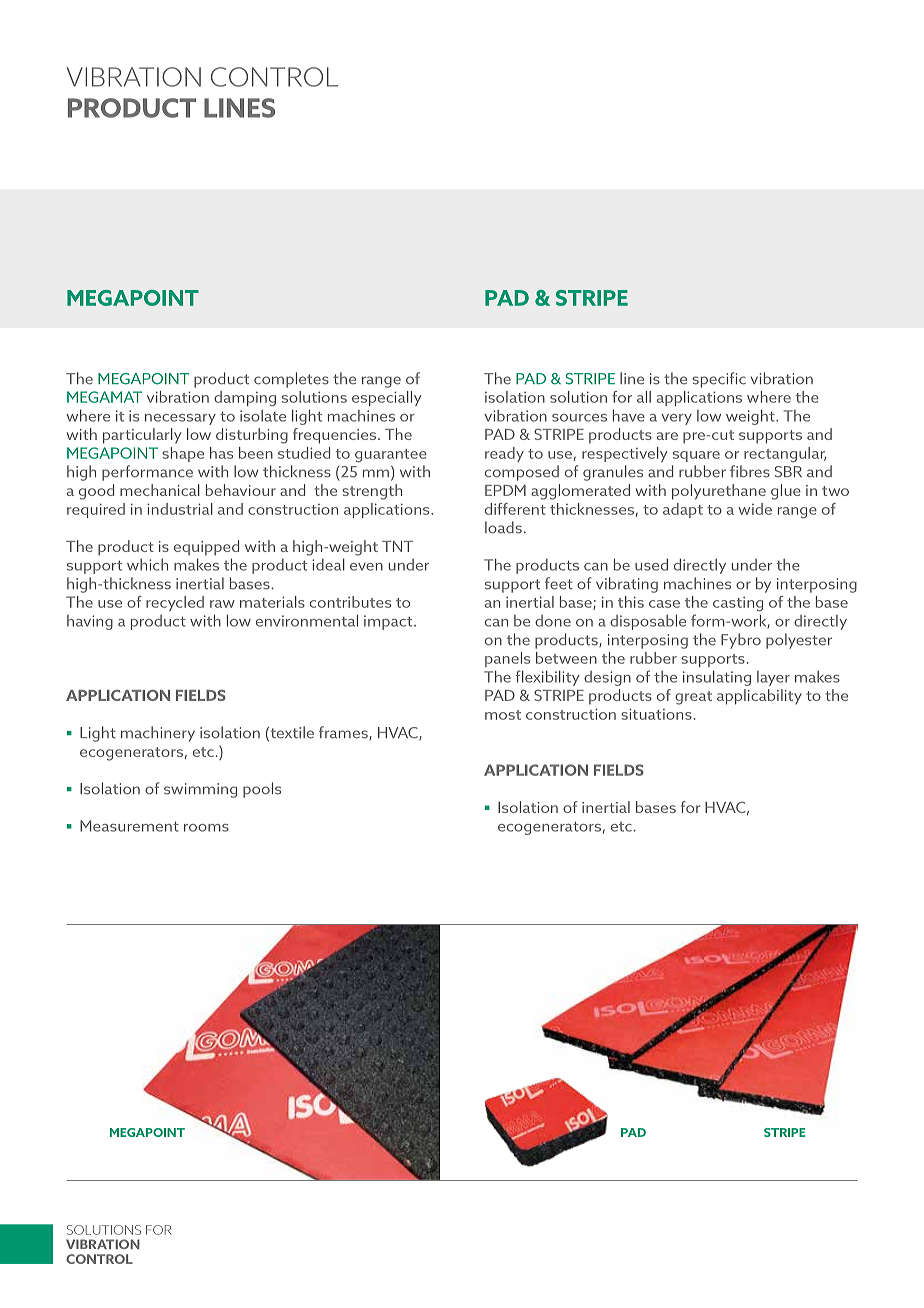 This screenshot has height=1308, width=924. What do you see at coordinates (262, 790) in the screenshot?
I see `pools` at bounding box center [262, 790].
